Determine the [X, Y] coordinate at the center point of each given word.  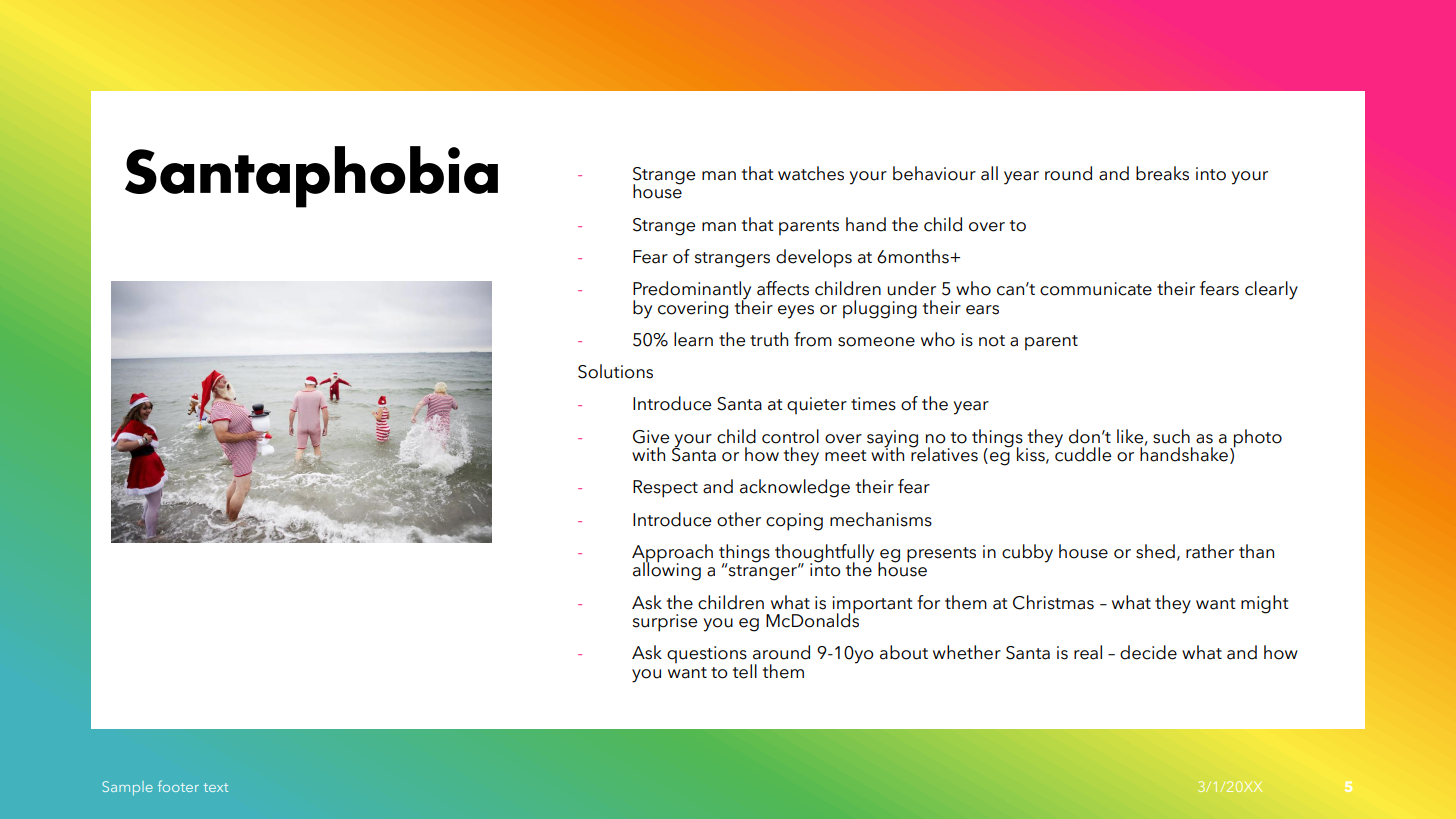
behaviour [934, 173]
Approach [672, 554]
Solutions [615, 371]
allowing [667, 570]
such [1171, 436]
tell [745, 671]
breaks [1162, 173]
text [216, 787]
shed [1155, 551]
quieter [817, 406]
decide [1148, 652]
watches [811, 173]
